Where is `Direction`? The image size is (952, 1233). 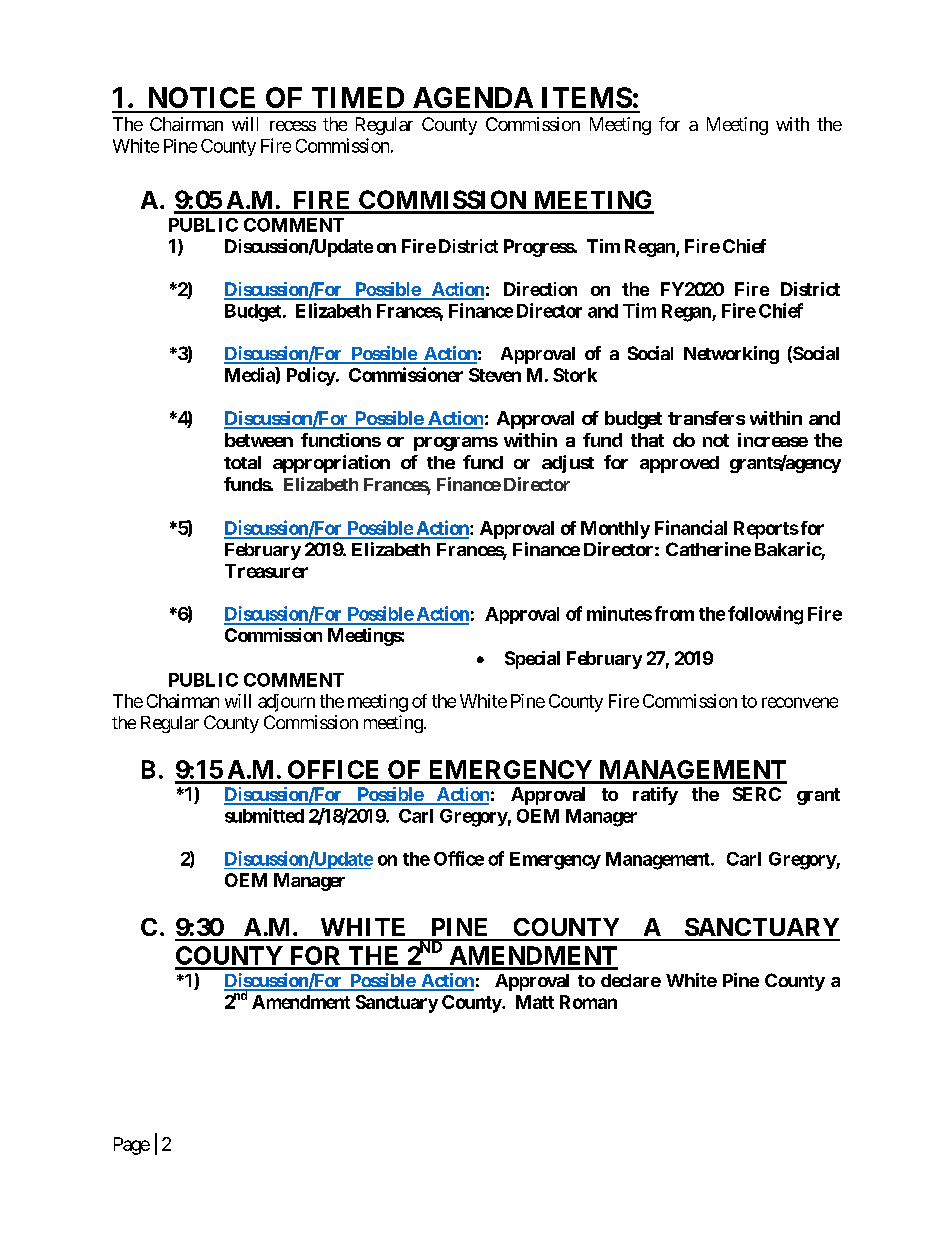 Direction is located at coordinates (540, 289).
